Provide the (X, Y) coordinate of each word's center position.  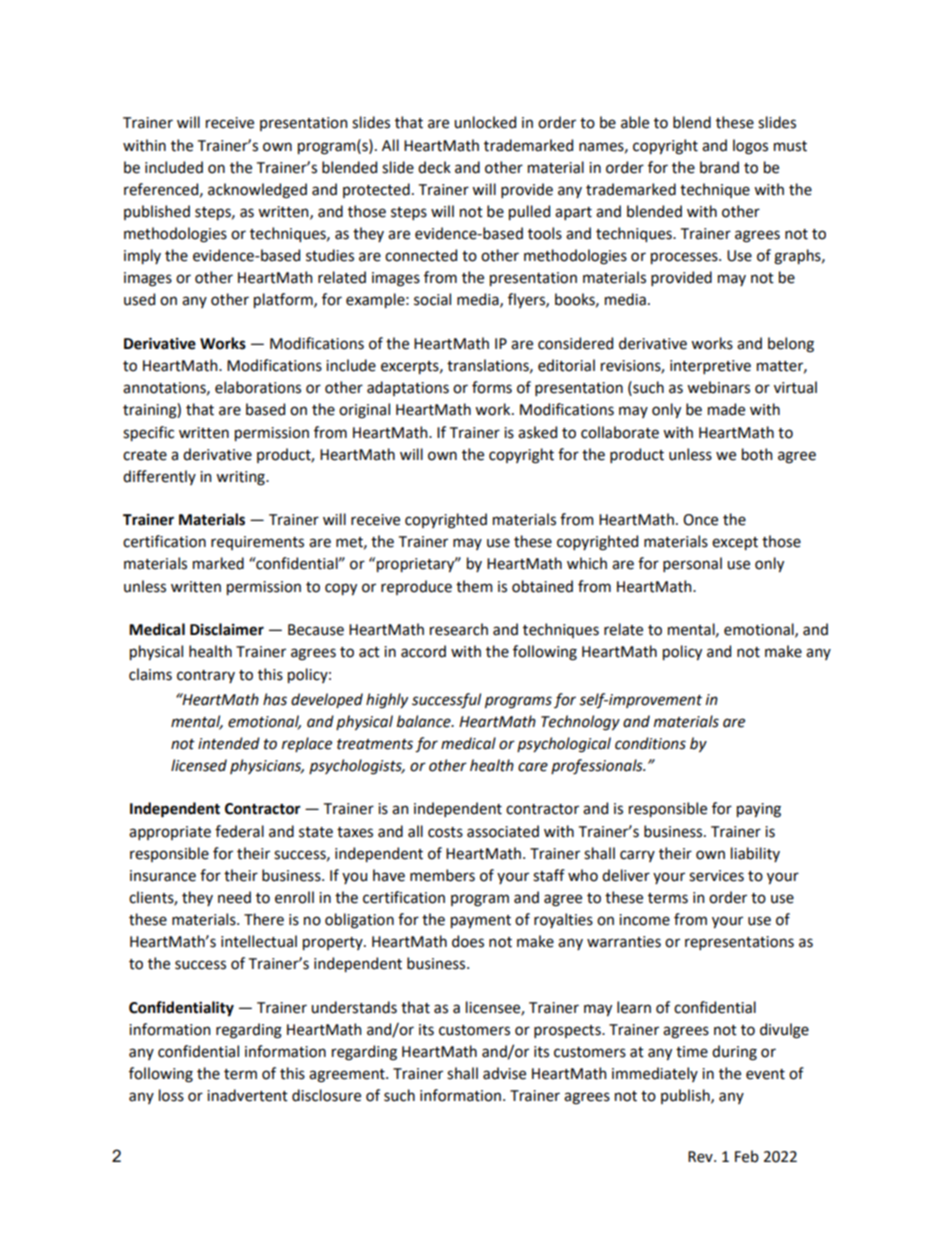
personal (692, 564)
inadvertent (247, 1095)
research (459, 629)
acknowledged (257, 191)
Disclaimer (227, 629)
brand (719, 167)
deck (434, 167)
